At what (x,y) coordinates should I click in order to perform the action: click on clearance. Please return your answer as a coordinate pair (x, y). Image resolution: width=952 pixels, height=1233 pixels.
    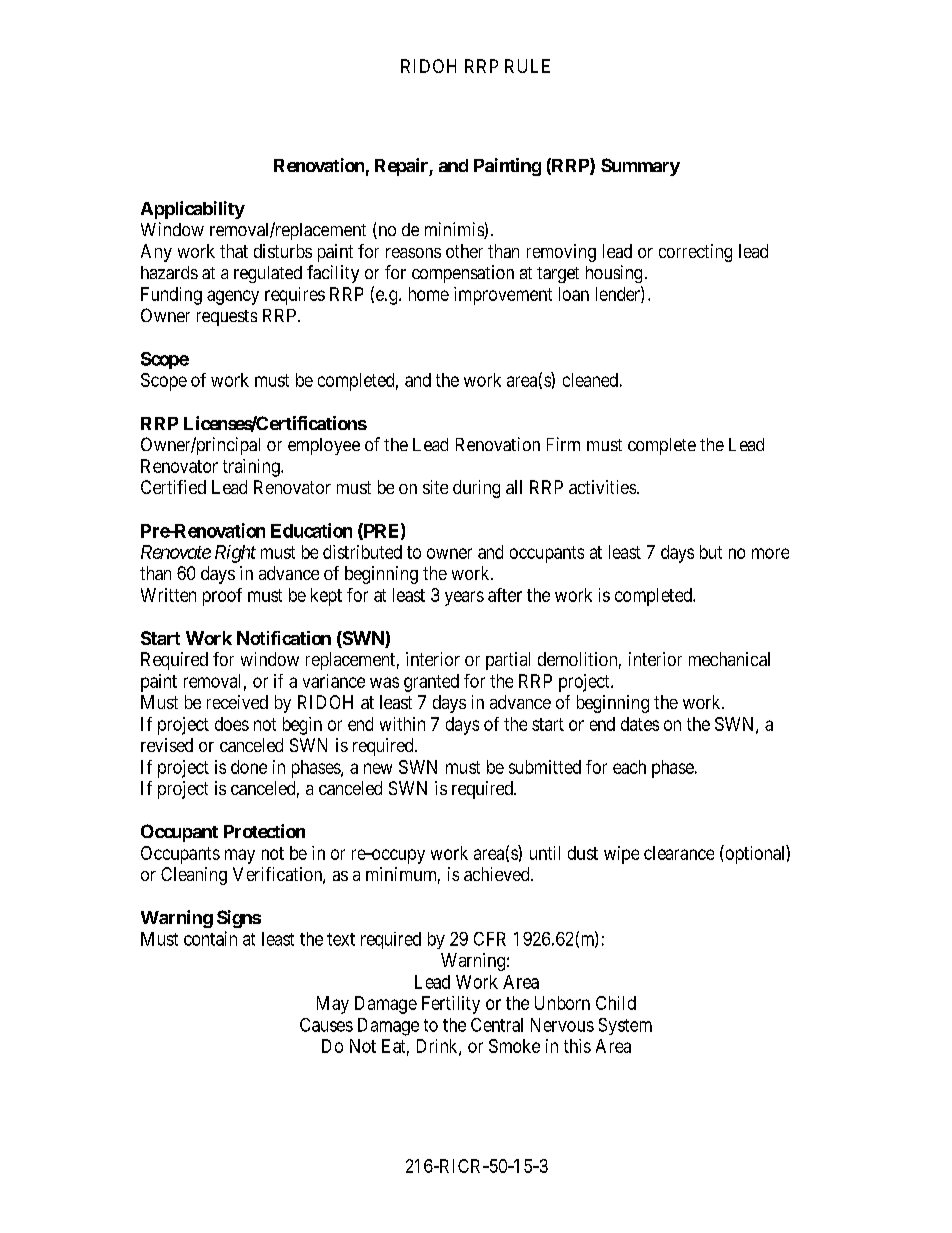
    Looking at the image, I should click on (679, 853).
